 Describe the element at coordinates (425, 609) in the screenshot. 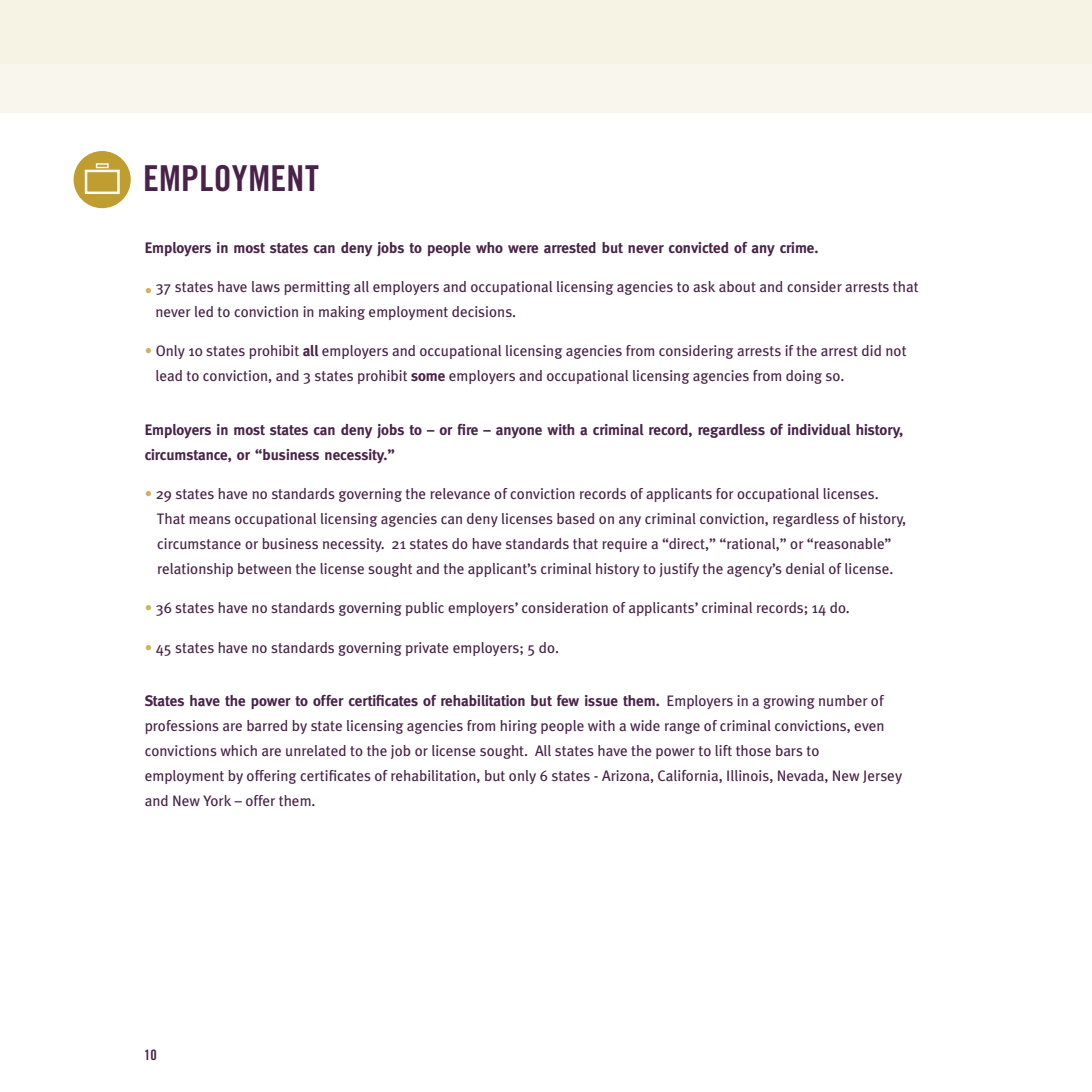

I see `public` at that location.
